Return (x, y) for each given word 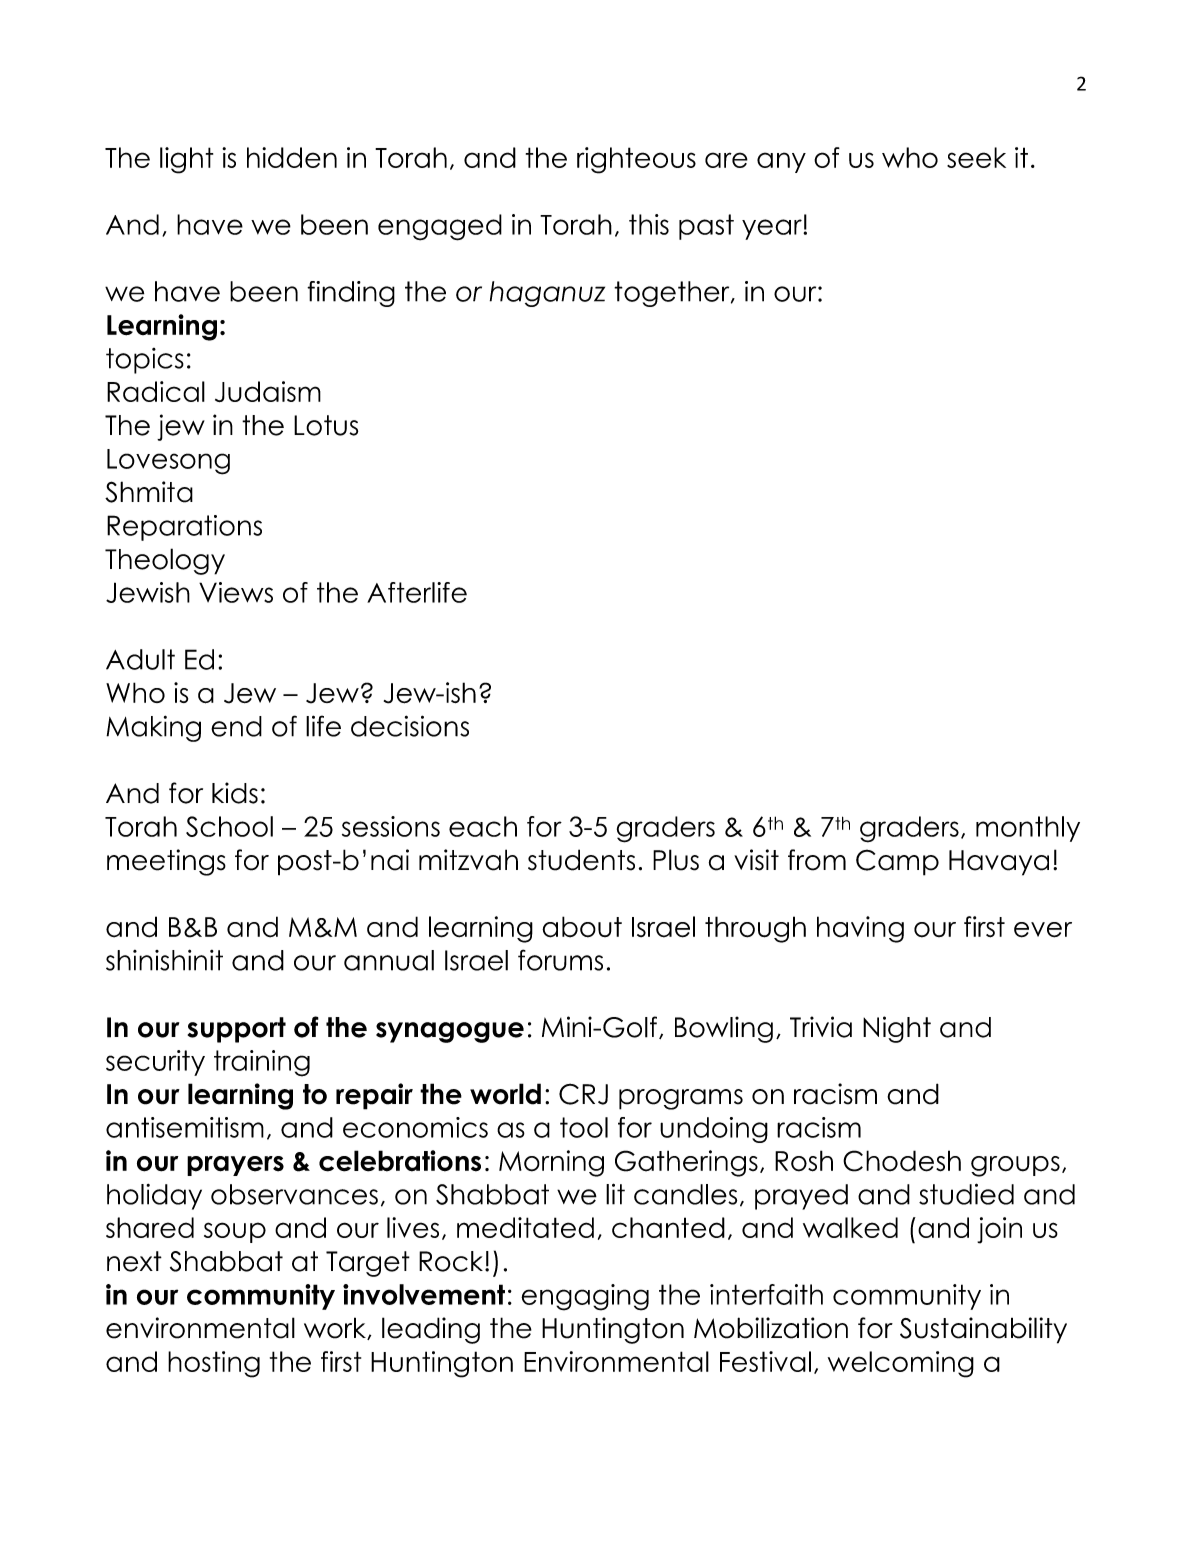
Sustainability (983, 1330)
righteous (636, 160)
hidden (292, 157)
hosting (214, 1364)
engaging (585, 1297)
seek (976, 157)
